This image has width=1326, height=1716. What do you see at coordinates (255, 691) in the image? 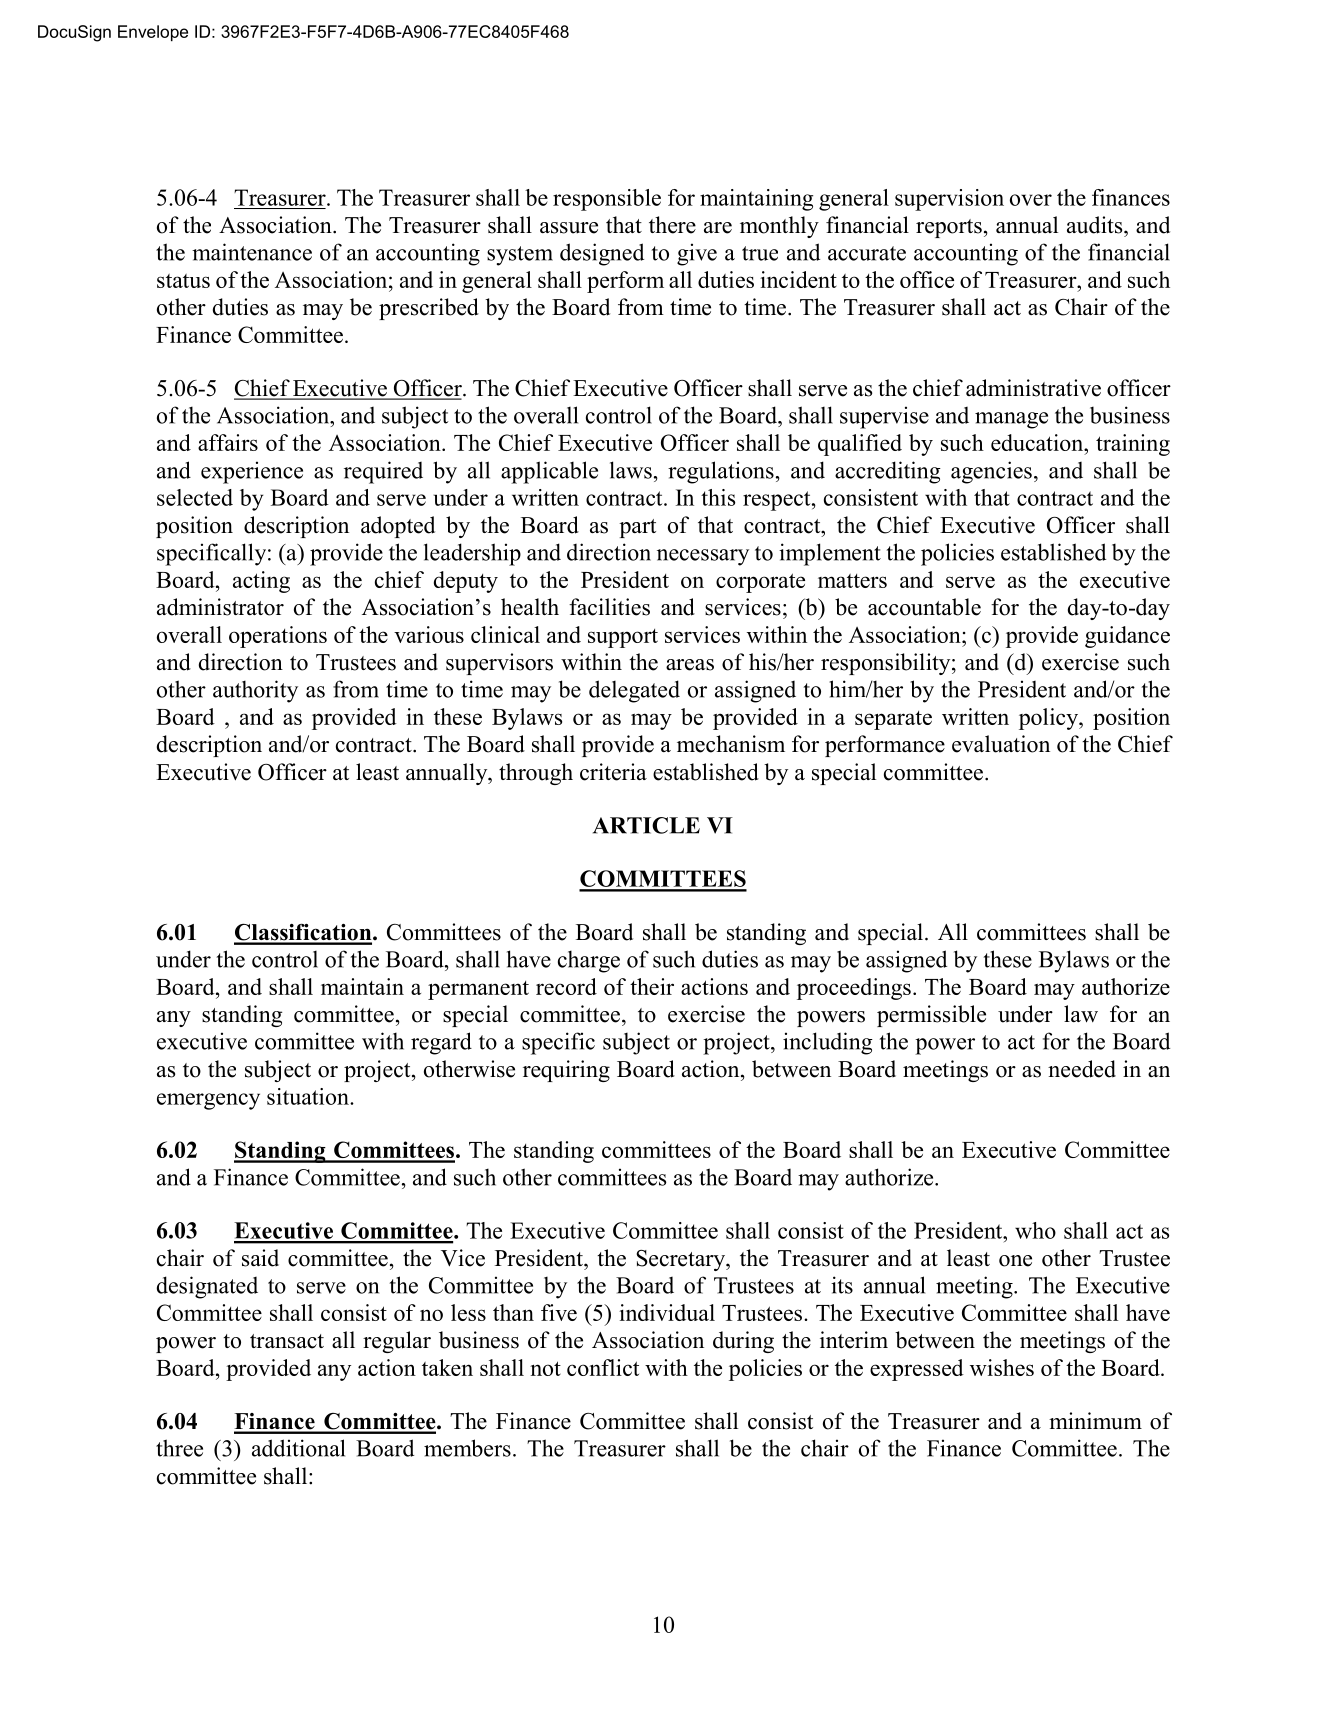
I see `authority` at bounding box center [255, 691].
